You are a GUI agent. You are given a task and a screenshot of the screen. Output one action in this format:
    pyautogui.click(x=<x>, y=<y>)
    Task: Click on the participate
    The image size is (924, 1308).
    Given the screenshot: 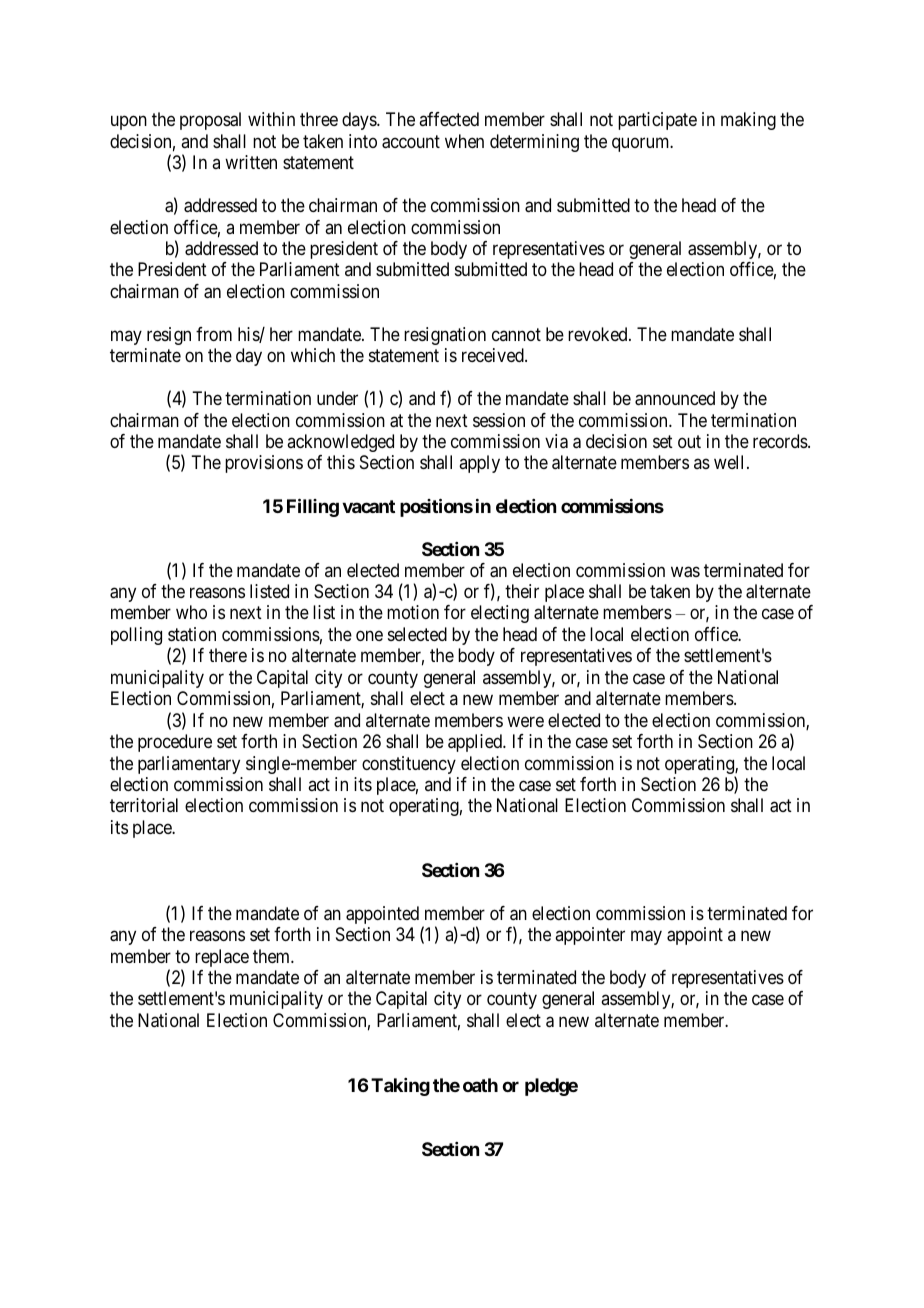 What is the action you would take?
    pyautogui.click(x=657, y=121)
